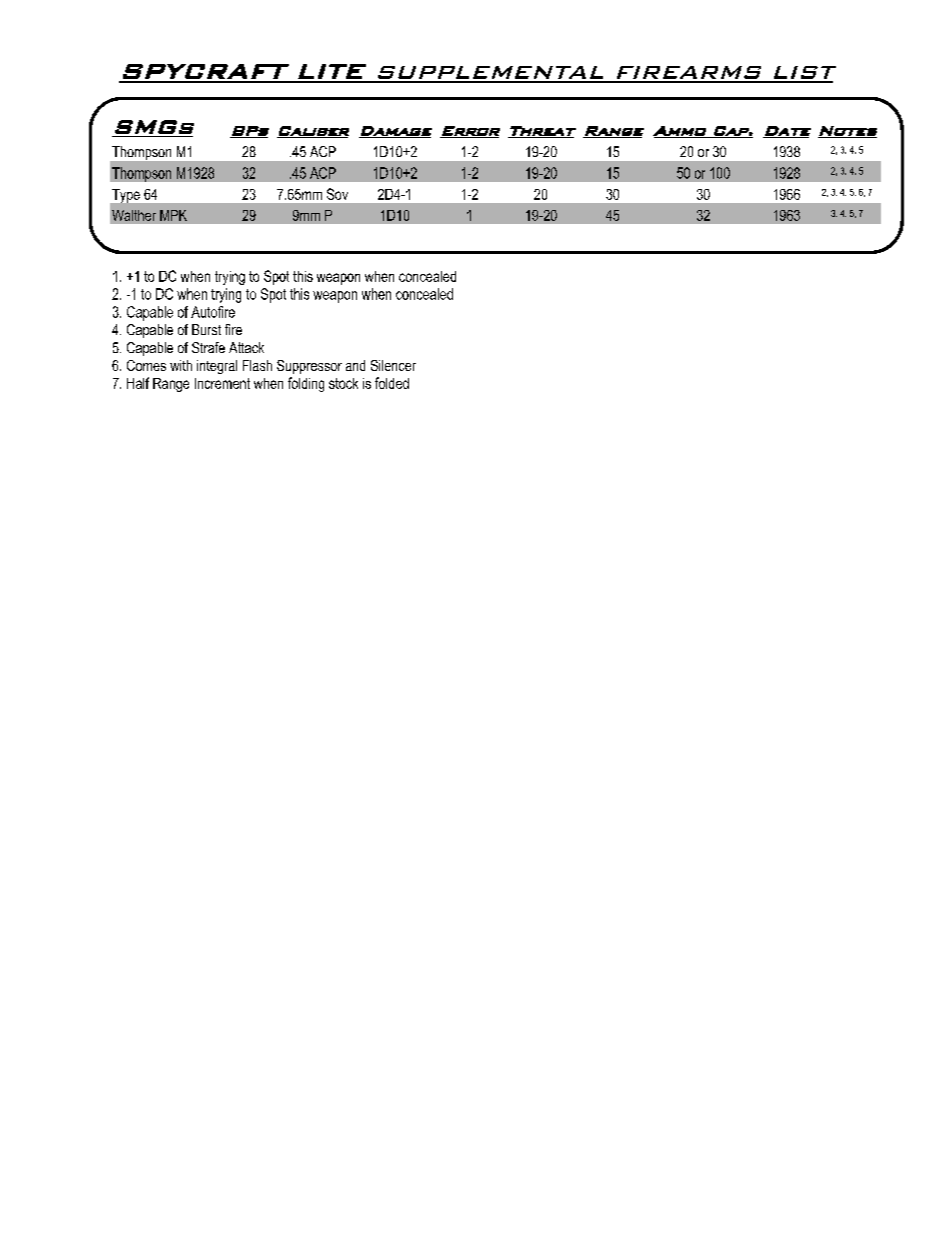 Image resolution: width=952 pixels, height=1233 pixels. I want to click on Comes, so click(146, 365).
